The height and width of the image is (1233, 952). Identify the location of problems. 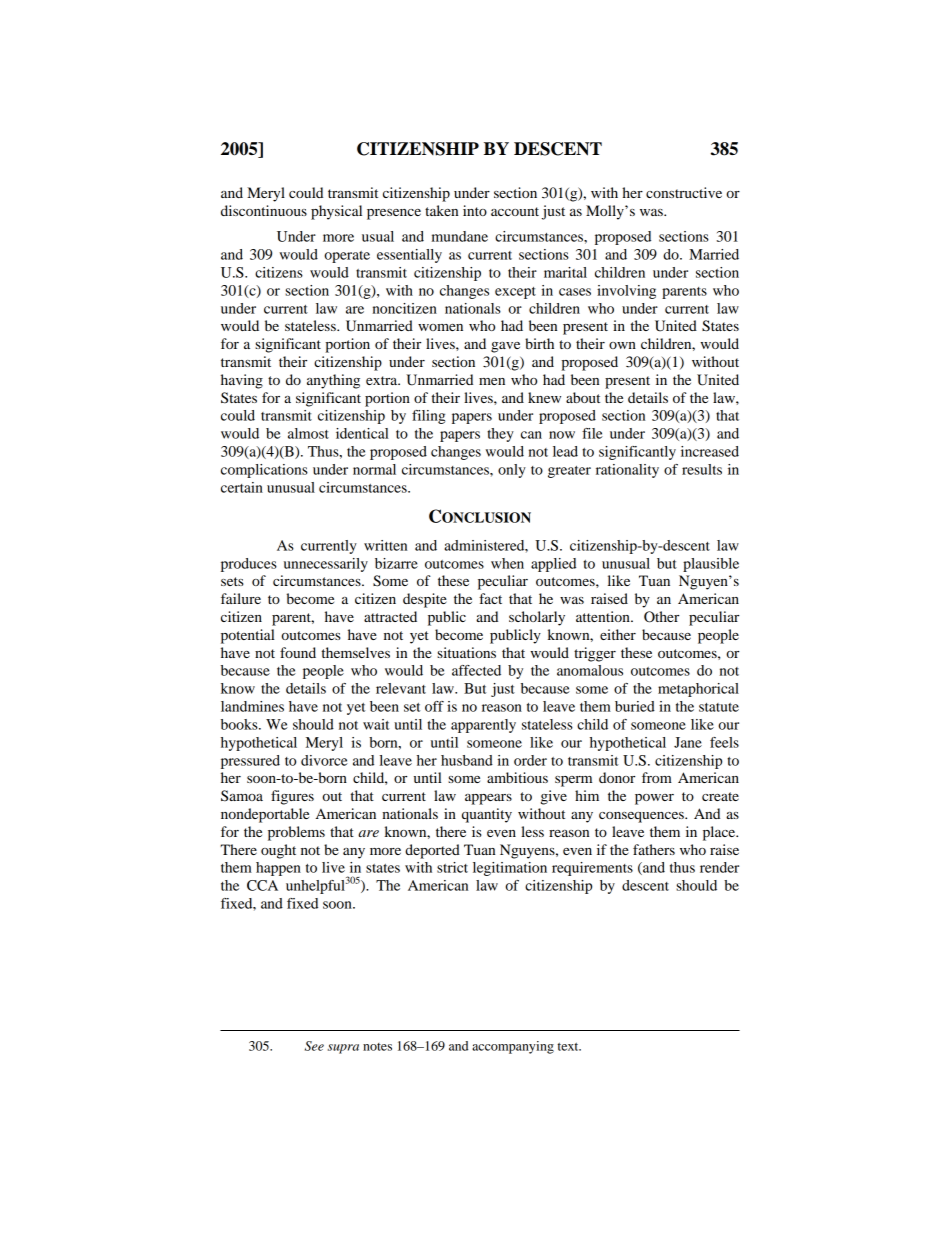
(296, 833).
